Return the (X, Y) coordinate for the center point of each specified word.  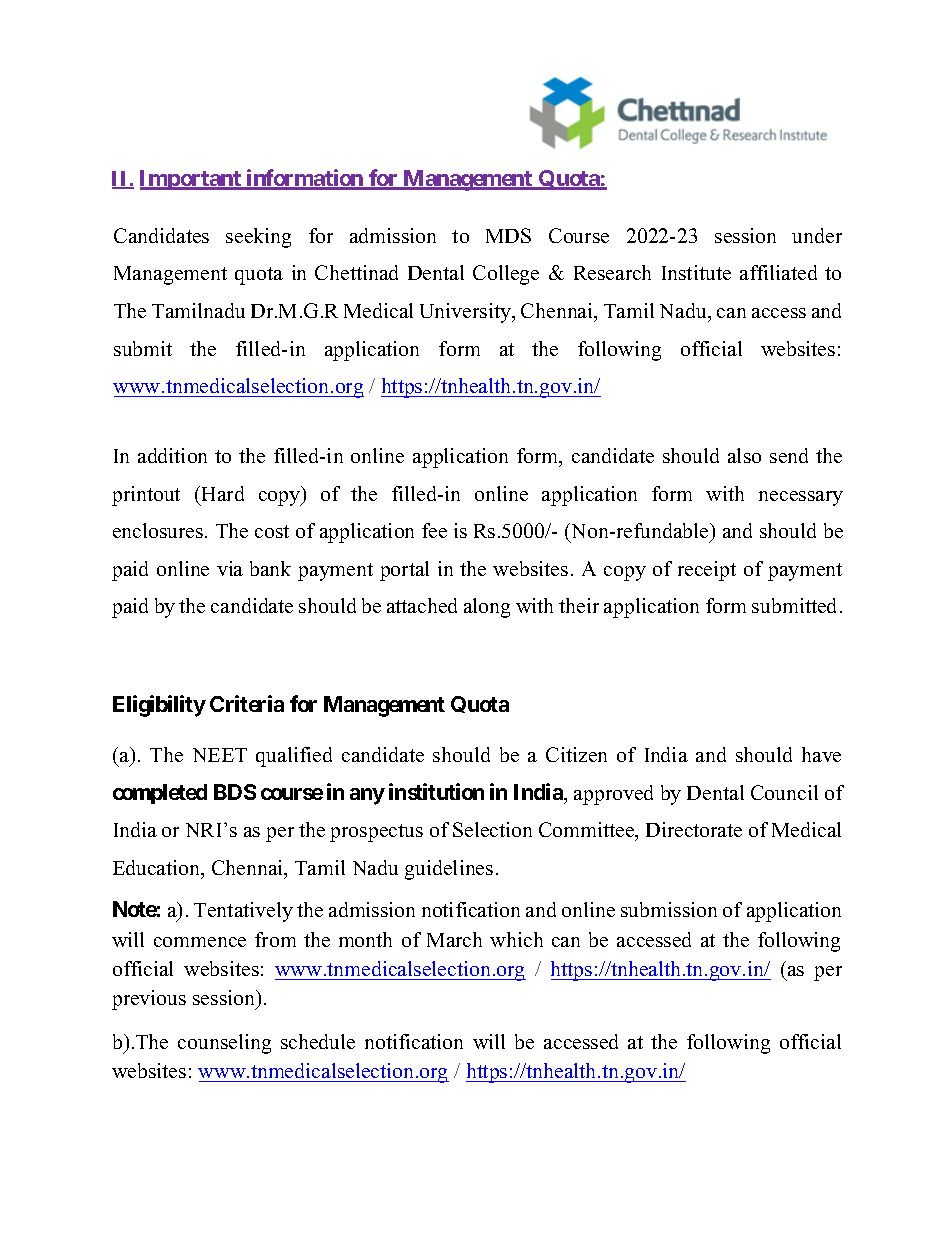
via (230, 568)
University (467, 313)
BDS (235, 792)
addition (172, 455)
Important (191, 180)
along (487, 608)
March (454, 939)
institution (436, 791)
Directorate (694, 829)
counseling (224, 1044)
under (817, 235)
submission (669, 909)
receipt (707, 571)
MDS (508, 235)
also (744, 455)
